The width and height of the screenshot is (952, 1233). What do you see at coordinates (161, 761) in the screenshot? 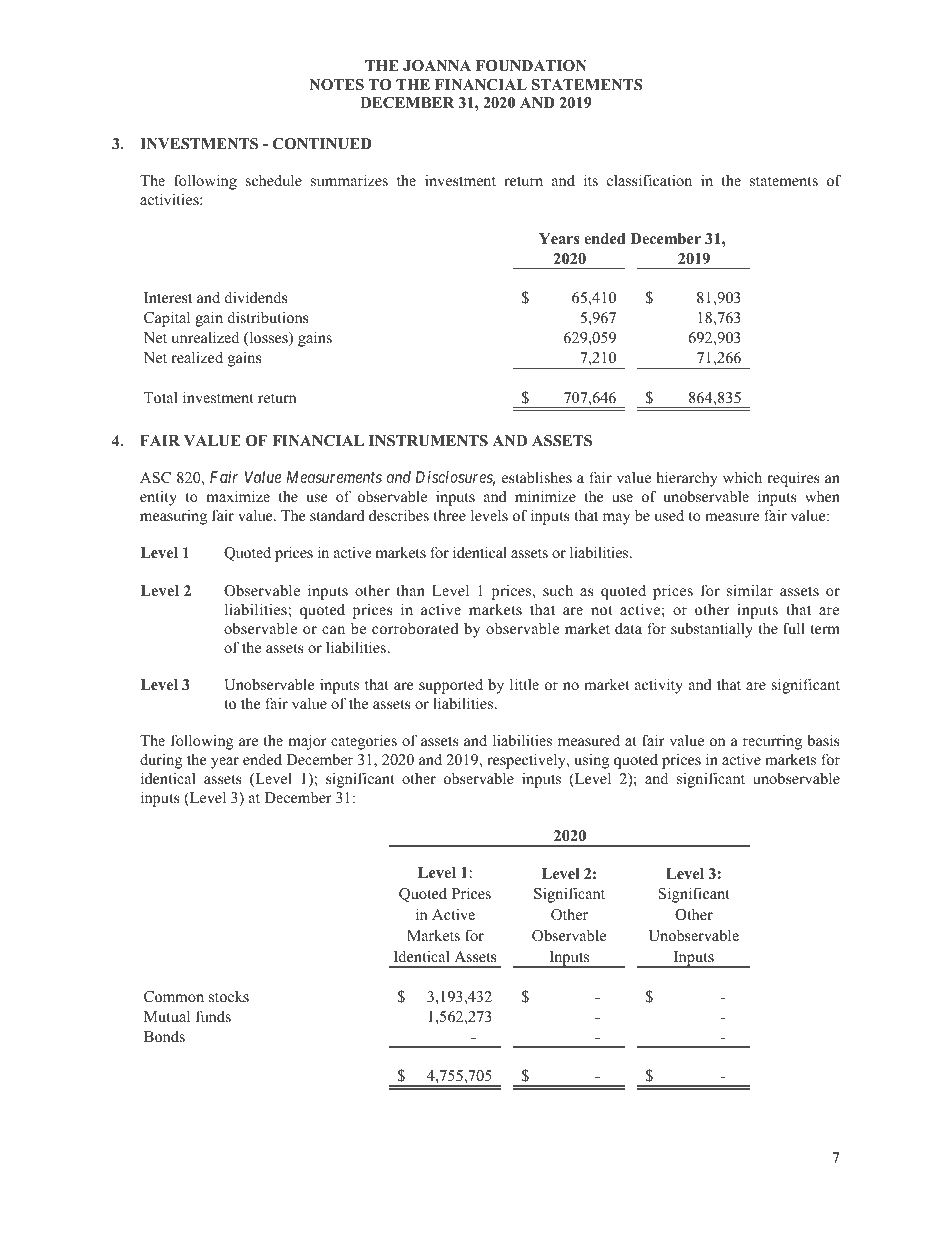
I see `during` at bounding box center [161, 761].
